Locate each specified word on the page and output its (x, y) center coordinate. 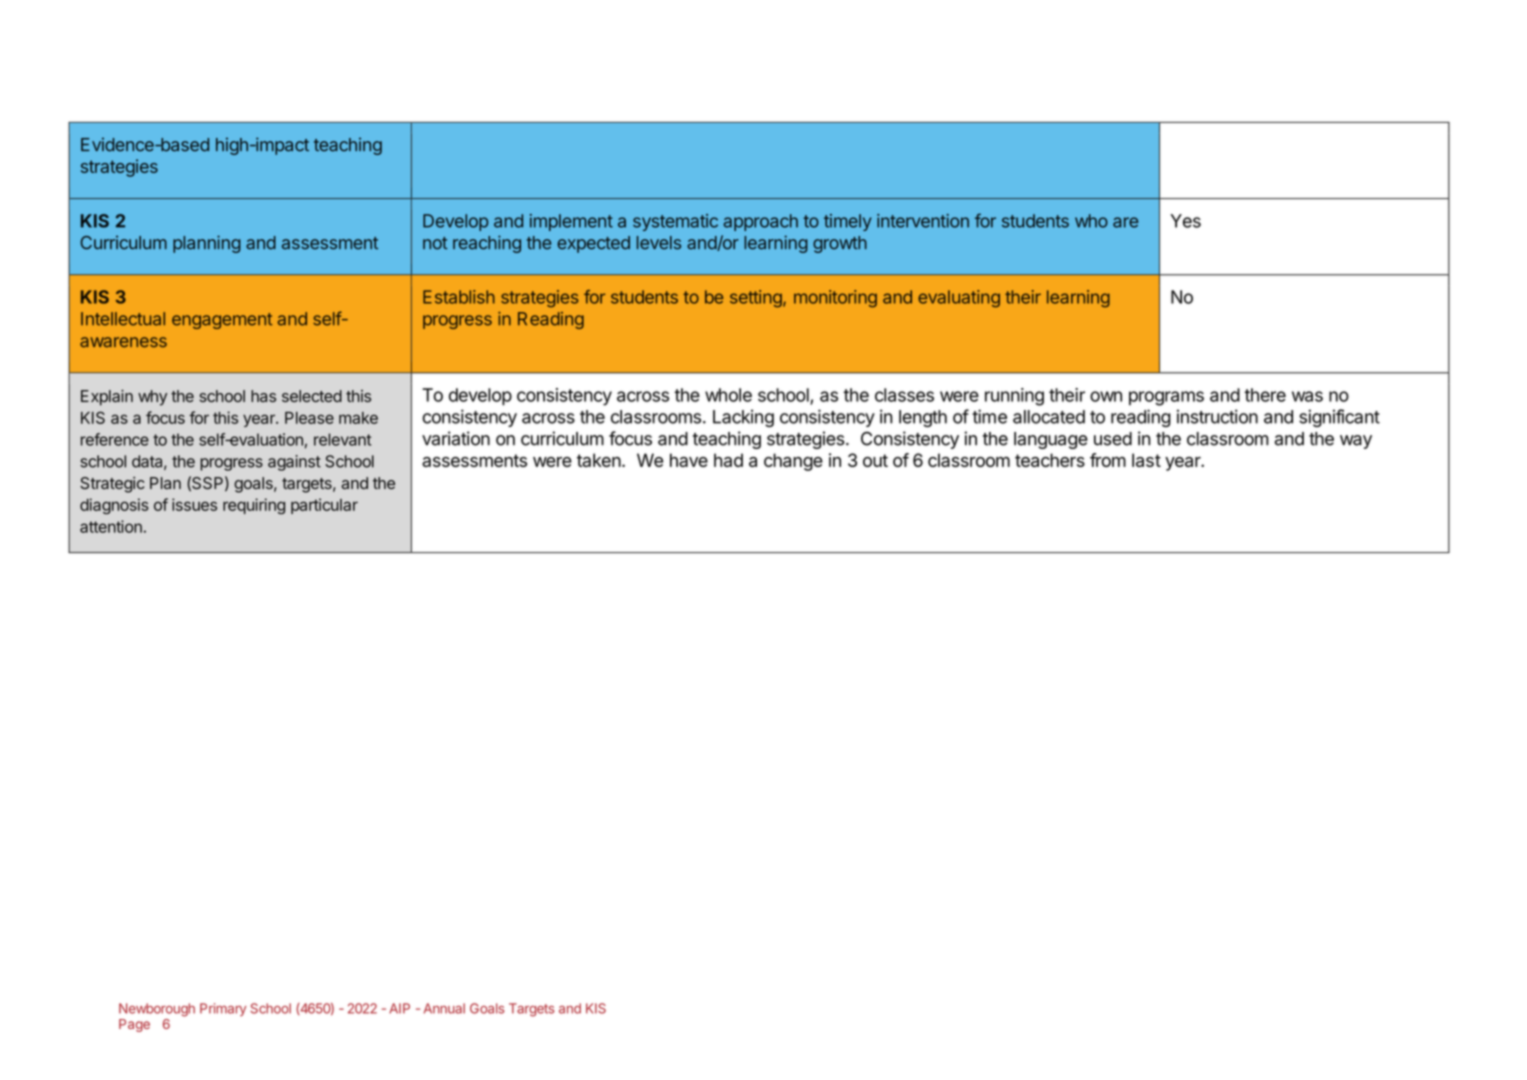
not (435, 243)
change (793, 462)
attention (111, 526)
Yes (1185, 221)
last (1146, 460)
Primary (223, 1009)
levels (659, 243)
